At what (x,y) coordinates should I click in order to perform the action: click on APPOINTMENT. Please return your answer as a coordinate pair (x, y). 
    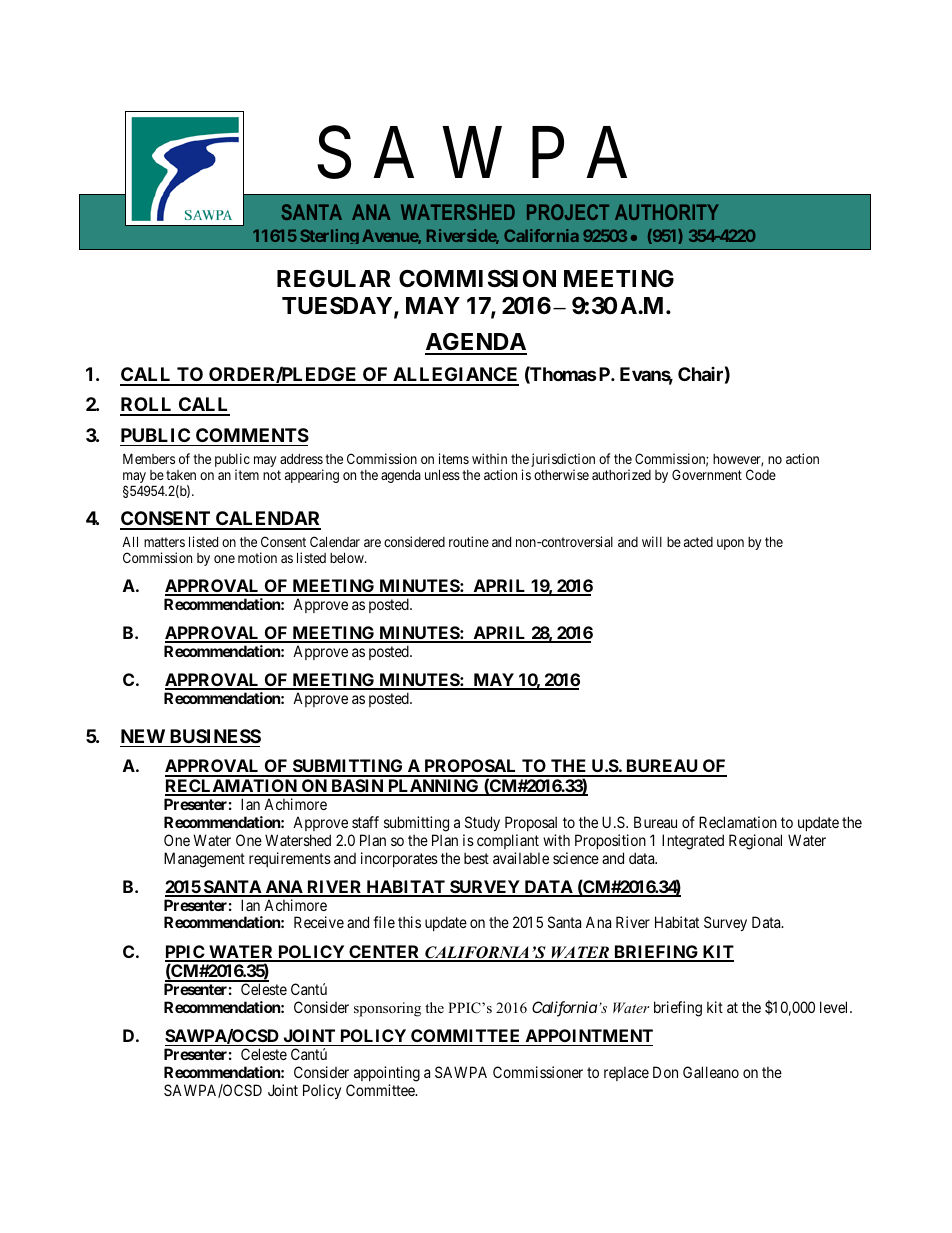
    Looking at the image, I should click on (588, 1037).
